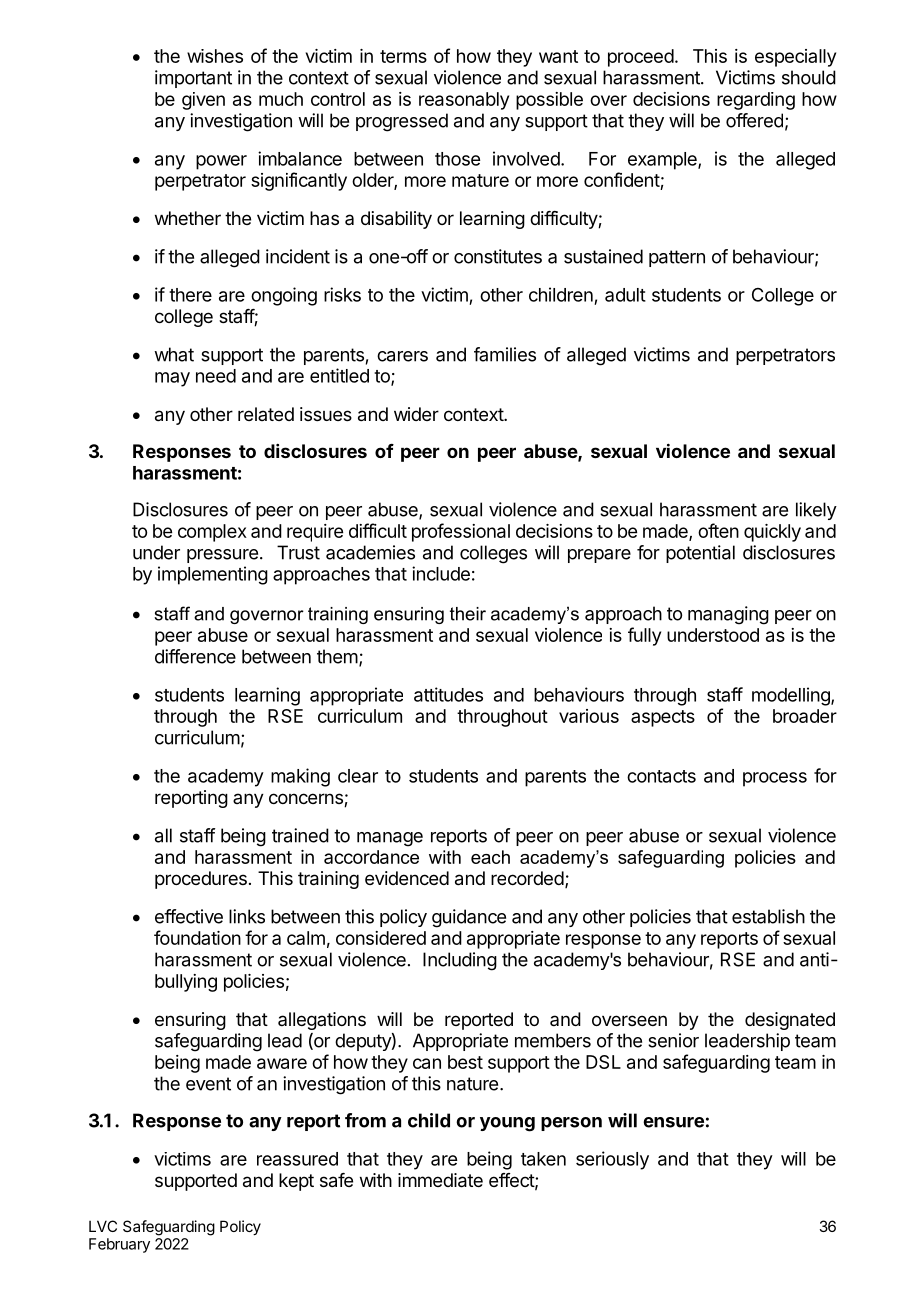 Image resolution: width=924 pixels, height=1308 pixels. I want to click on given, so click(203, 101).
